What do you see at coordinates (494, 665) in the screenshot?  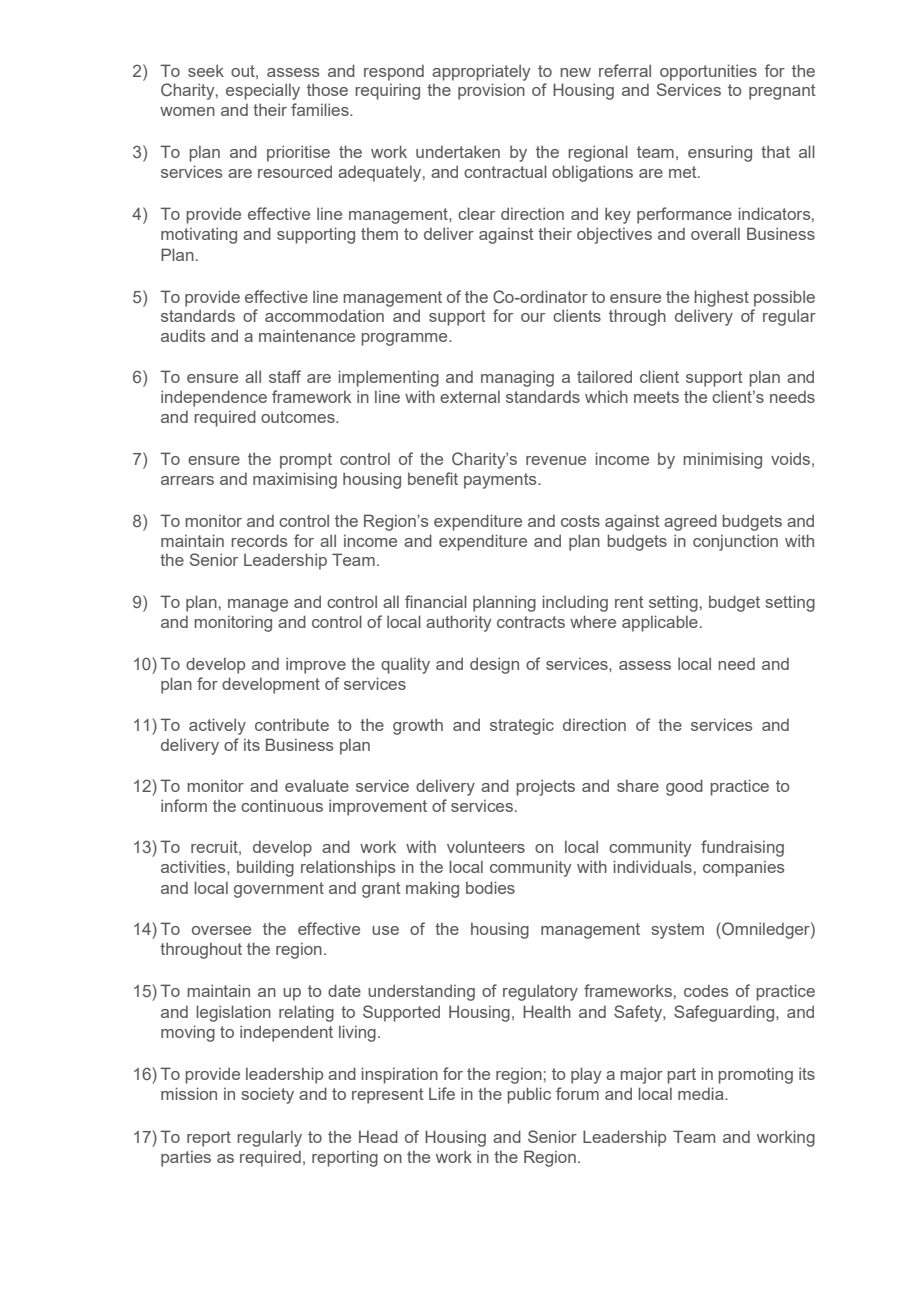 I see `design` at bounding box center [494, 665].
